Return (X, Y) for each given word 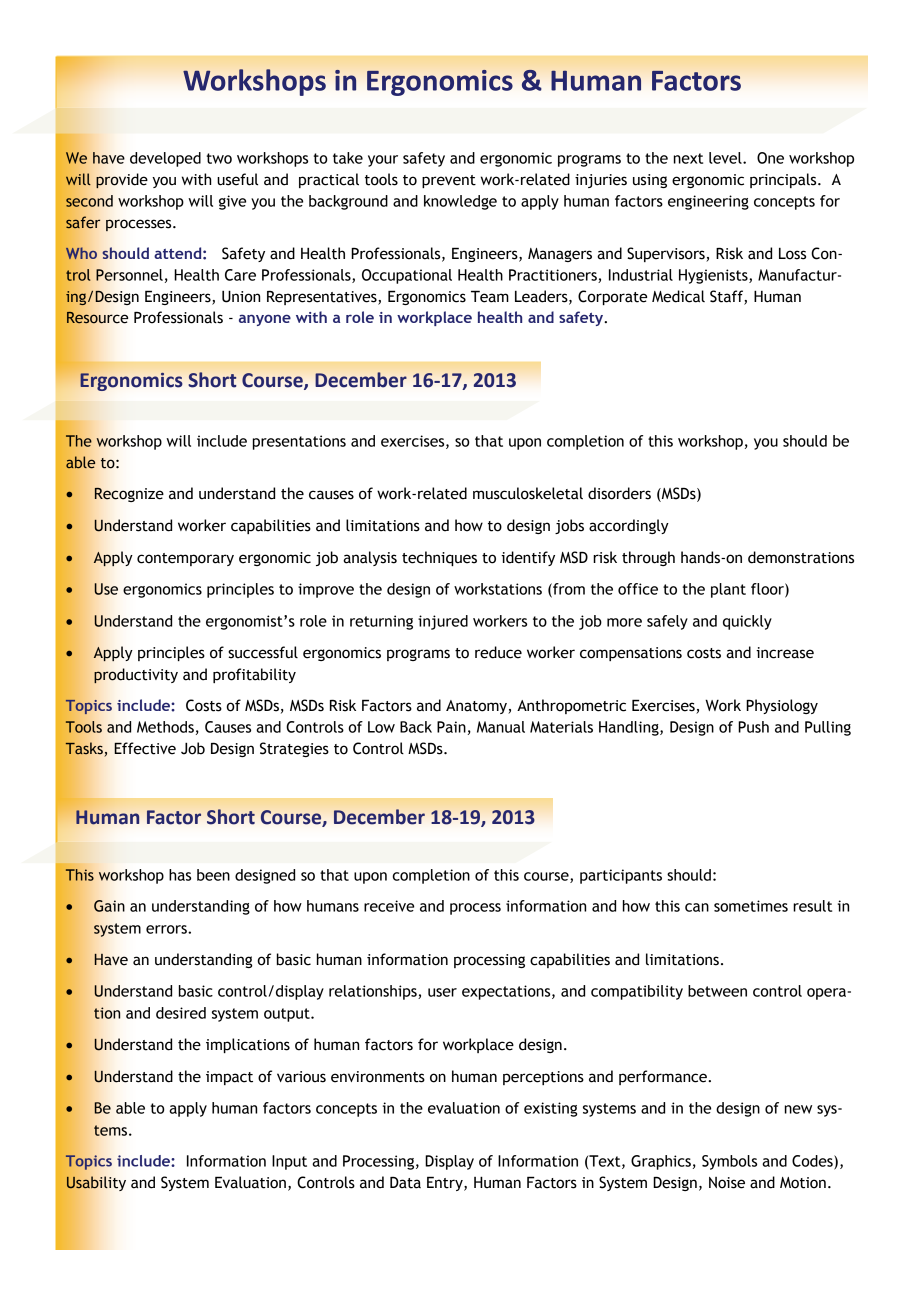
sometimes (751, 906)
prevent (449, 181)
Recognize (129, 494)
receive (389, 906)
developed (165, 159)
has (180, 875)
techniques (439, 558)
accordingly (629, 526)
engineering (708, 202)
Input (289, 1162)
